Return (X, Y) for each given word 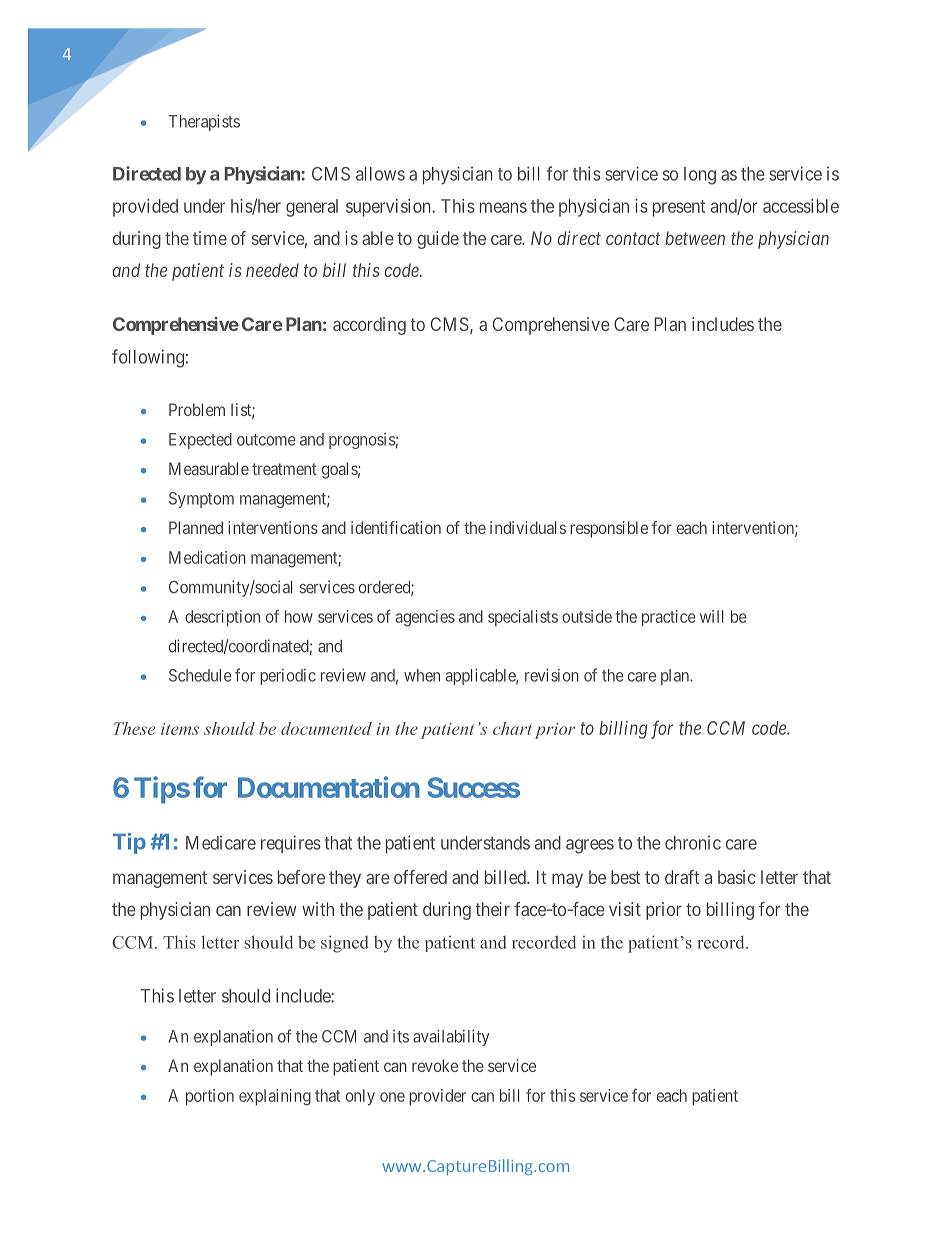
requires (291, 844)
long (700, 176)
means (503, 207)
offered (420, 877)
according (369, 326)
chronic (693, 842)
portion (210, 1097)
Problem (197, 409)
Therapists (204, 122)
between (695, 238)
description (222, 618)
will (711, 616)
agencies (425, 618)
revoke (435, 1065)
